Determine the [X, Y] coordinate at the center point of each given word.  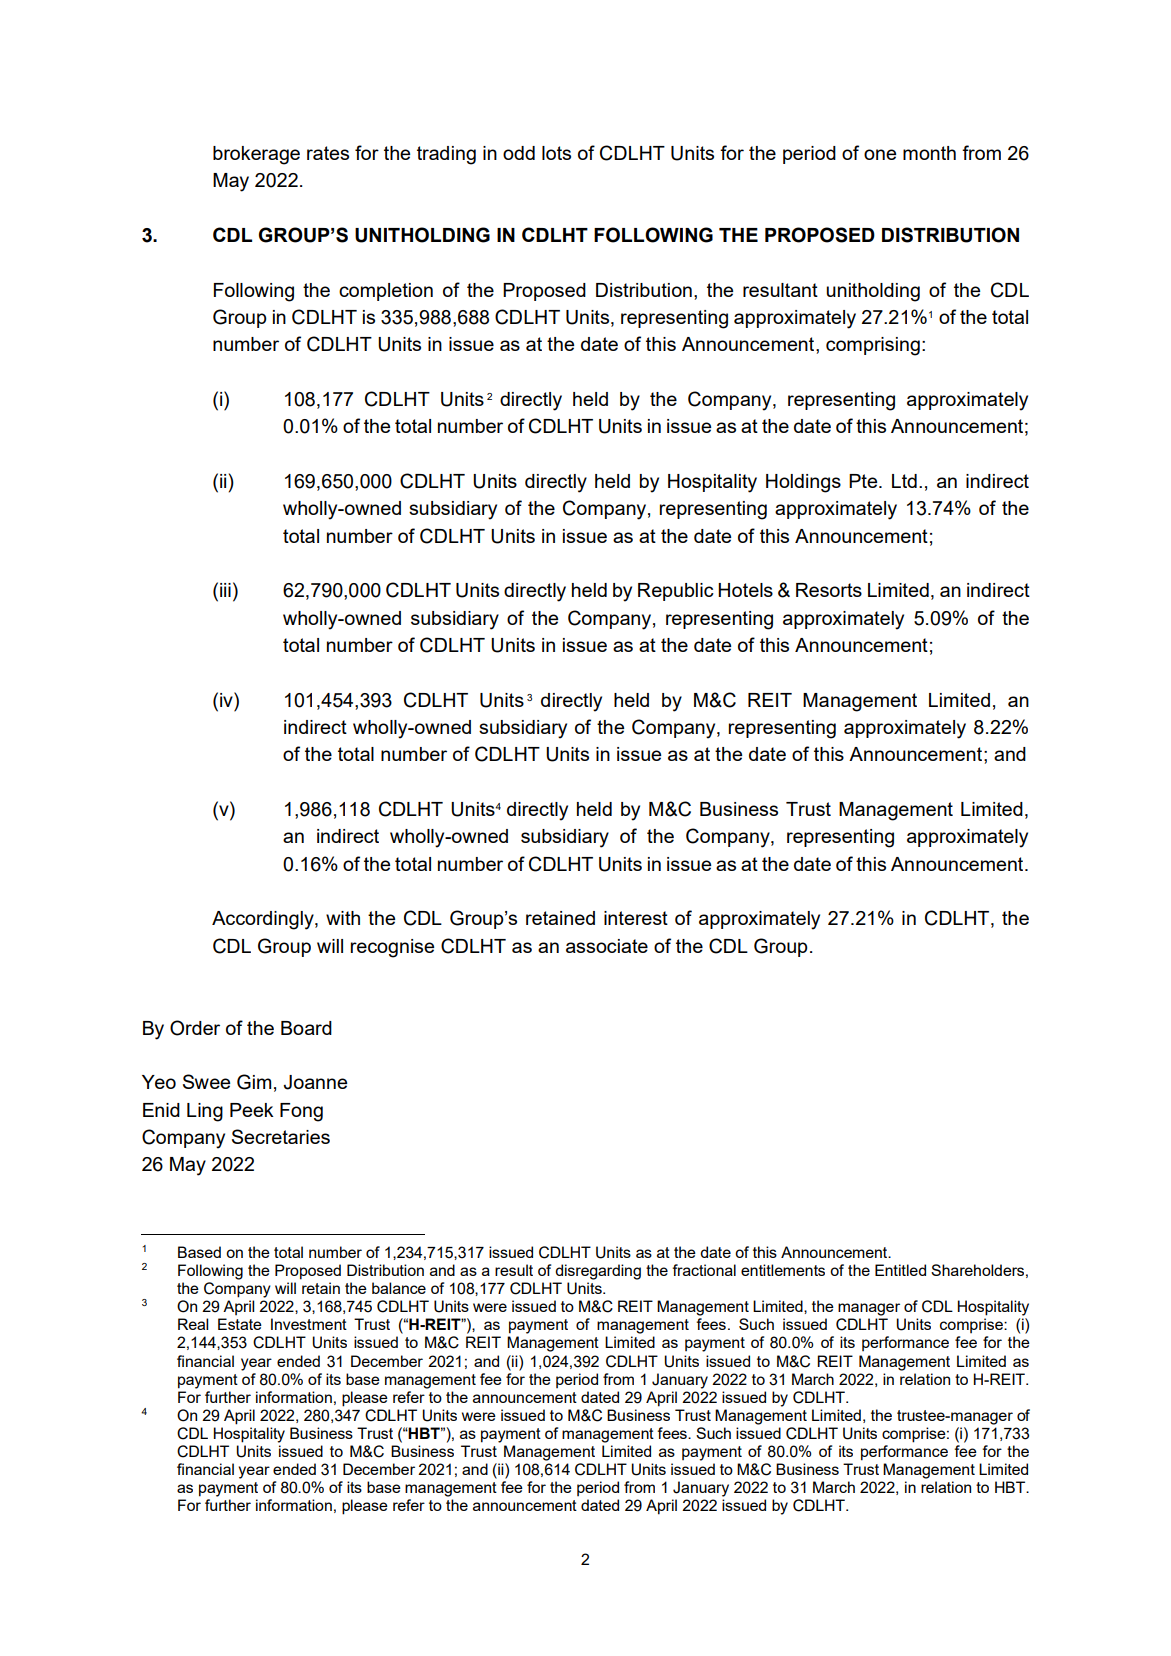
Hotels [745, 590]
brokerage [256, 155]
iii [225, 590]
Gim [254, 1082]
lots [556, 153]
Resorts [829, 590]
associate [607, 946]
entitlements [783, 1270]
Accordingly [264, 920]
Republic [676, 592]
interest [636, 918]
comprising [873, 346]
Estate [240, 1324]
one [880, 154]
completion [386, 292]
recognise [392, 948]
